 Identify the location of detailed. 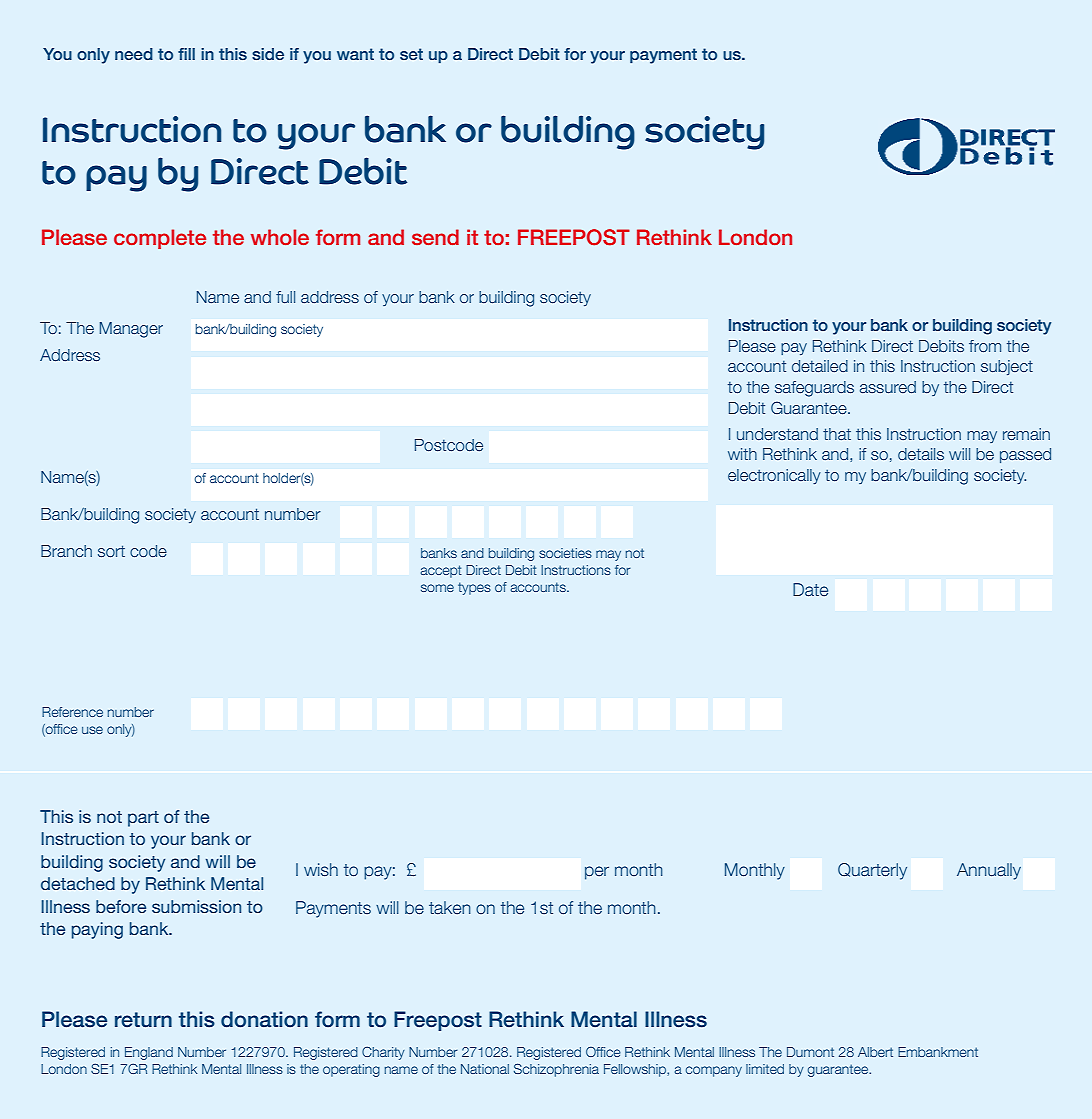
(820, 366).
